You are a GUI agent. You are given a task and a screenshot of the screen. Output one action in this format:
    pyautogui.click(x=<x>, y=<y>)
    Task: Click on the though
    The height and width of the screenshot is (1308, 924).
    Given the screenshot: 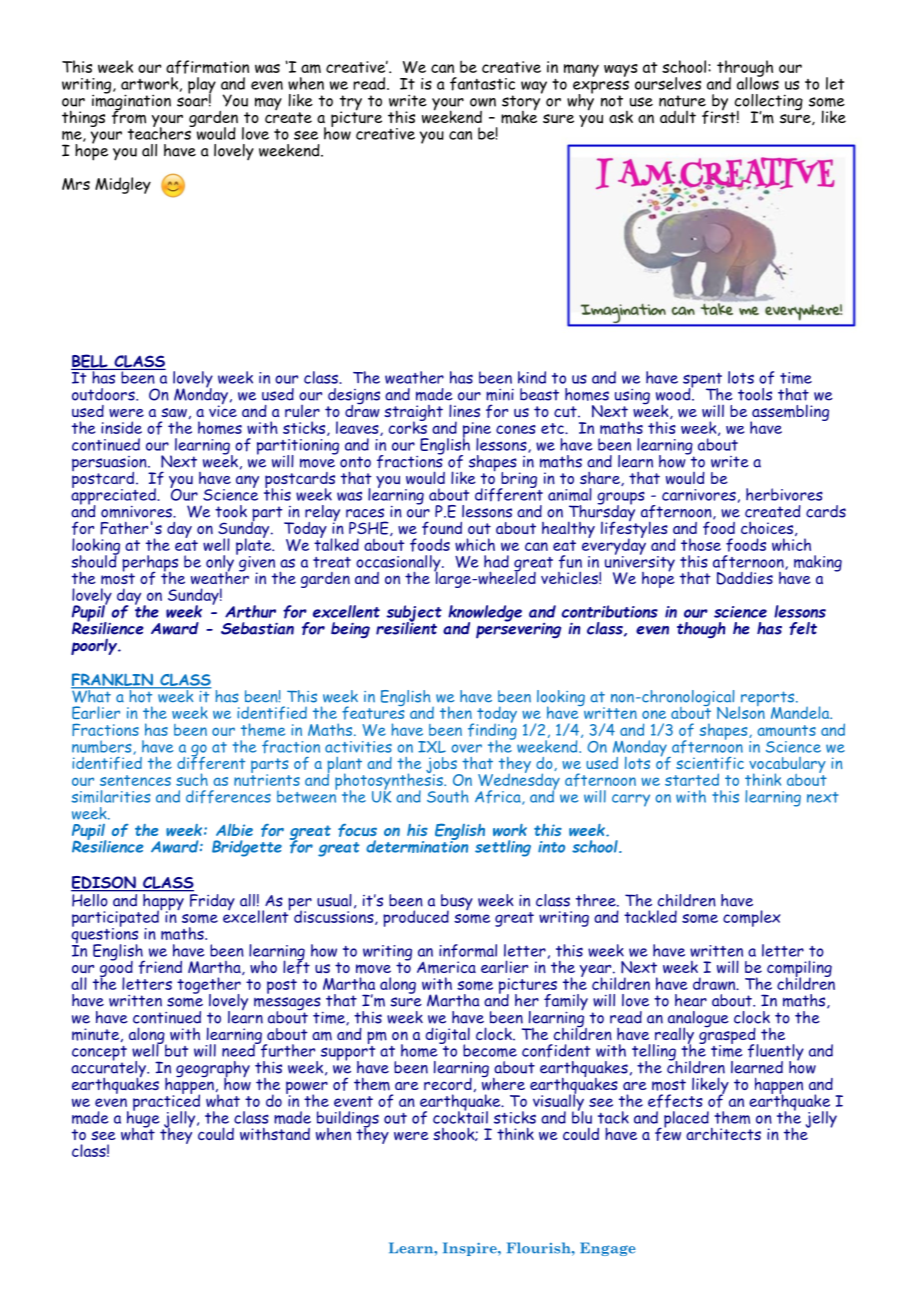 What is the action you would take?
    pyautogui.click(x=701, y=630)
